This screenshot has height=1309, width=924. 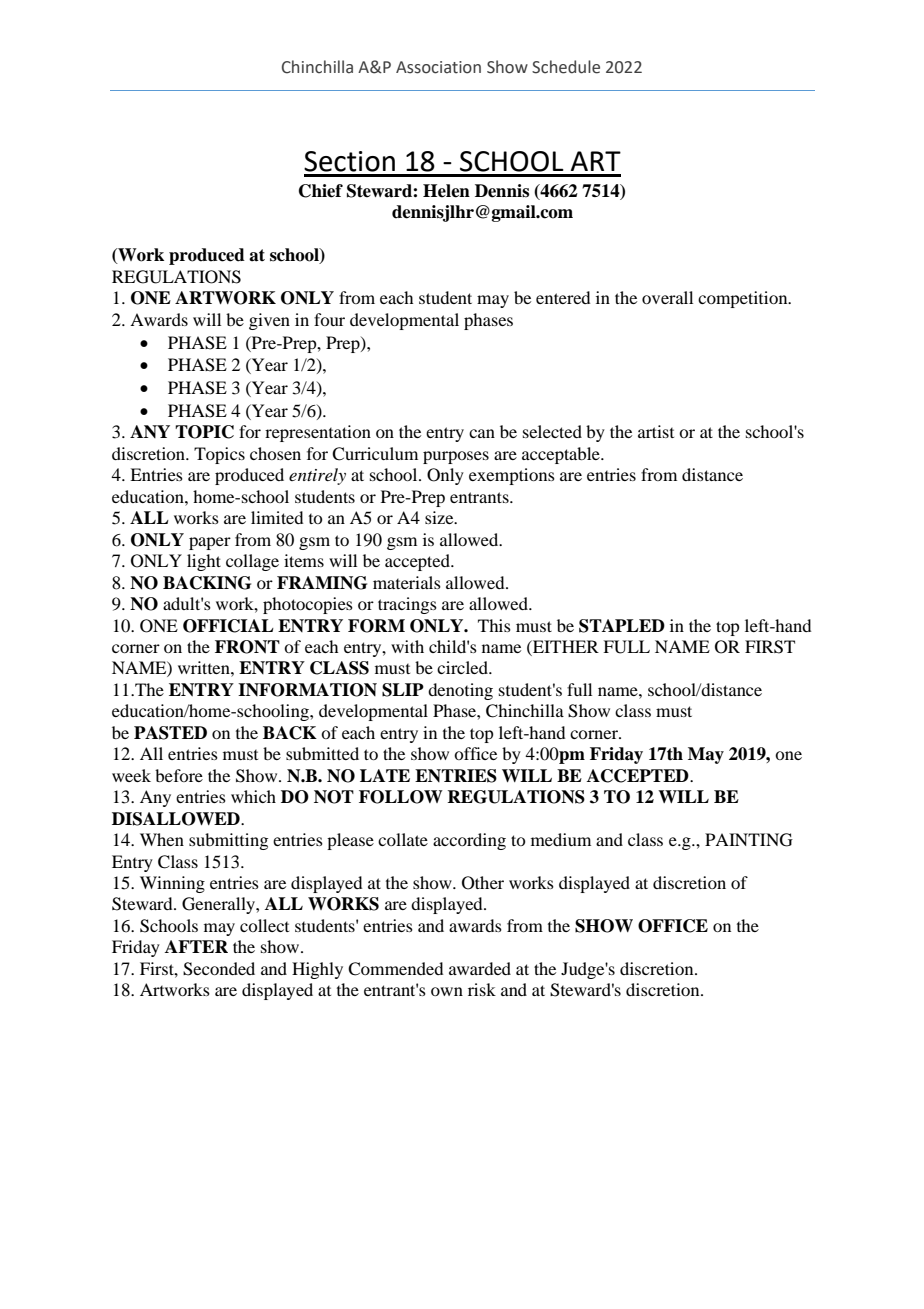 I want to click on size, so click(x=440, y=517).
